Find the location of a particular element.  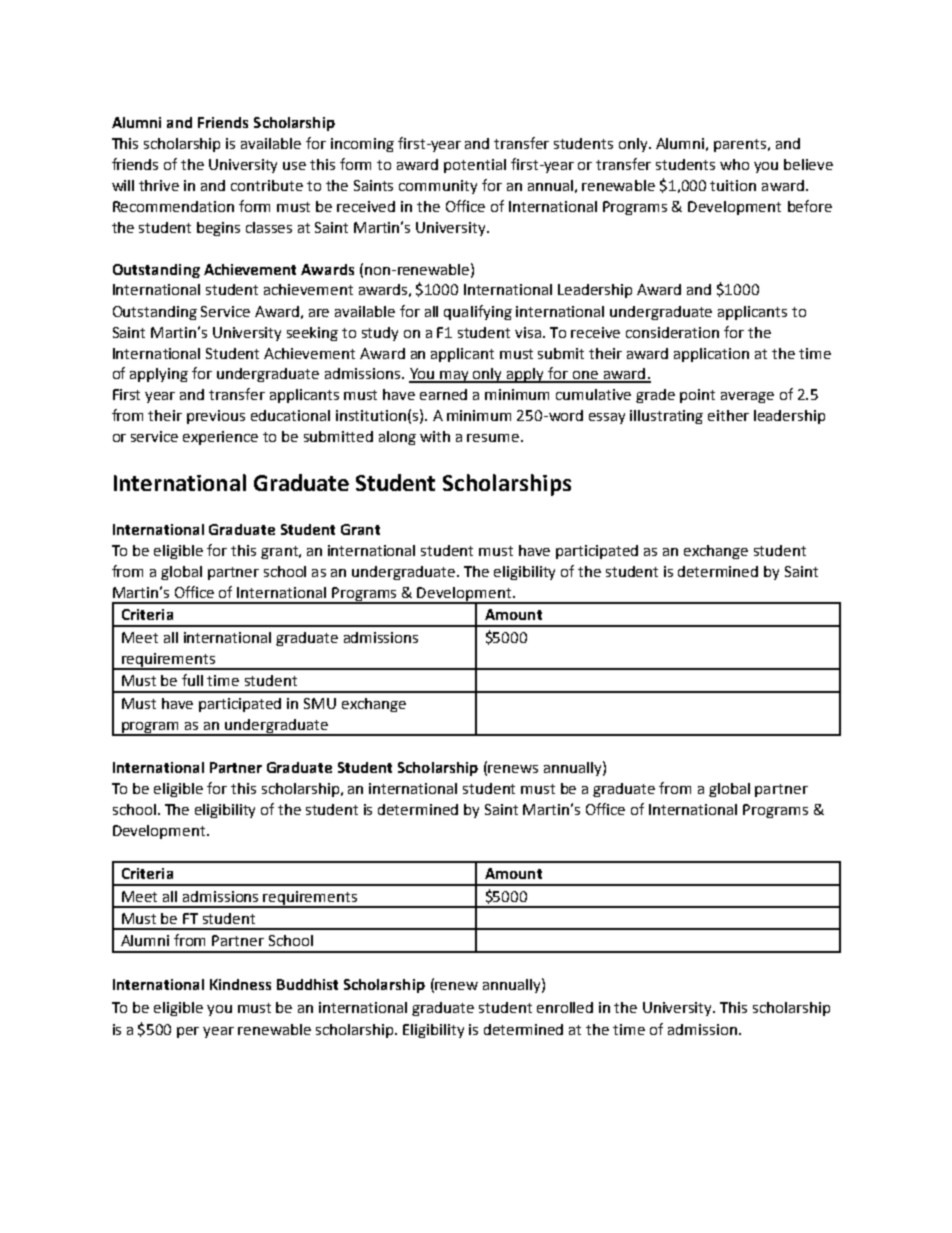

thrive is located at coordinates (159, 185).
